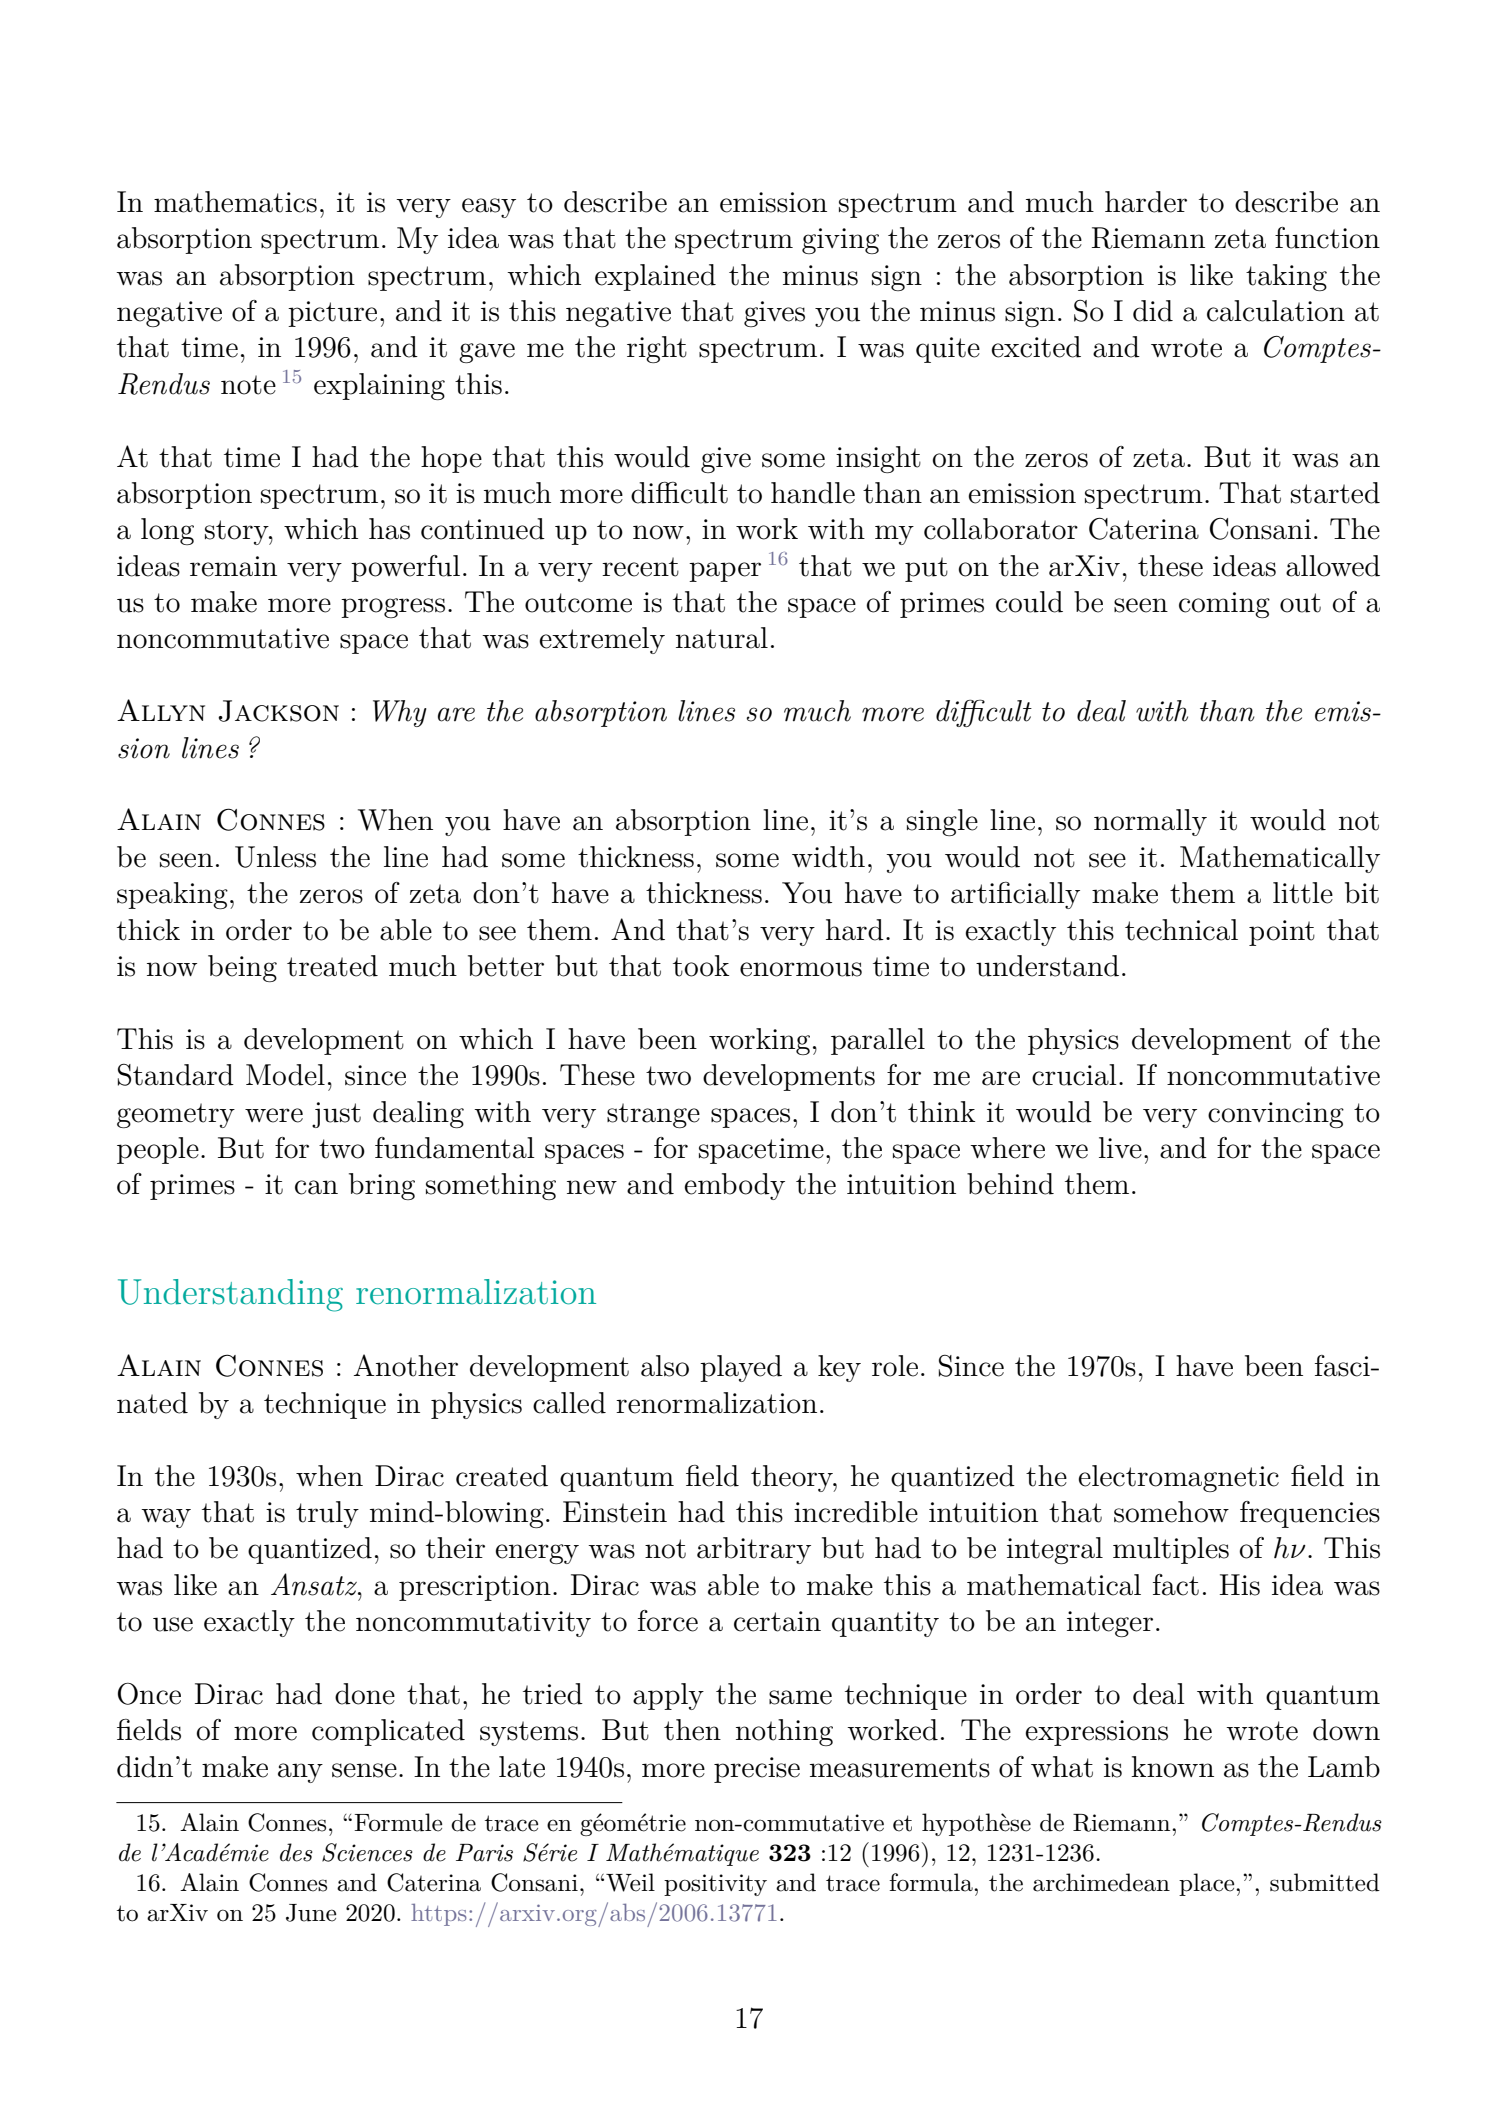  Describe the element at coordinates (754, 1550) in the image. I see `arbitrary` at that location.
